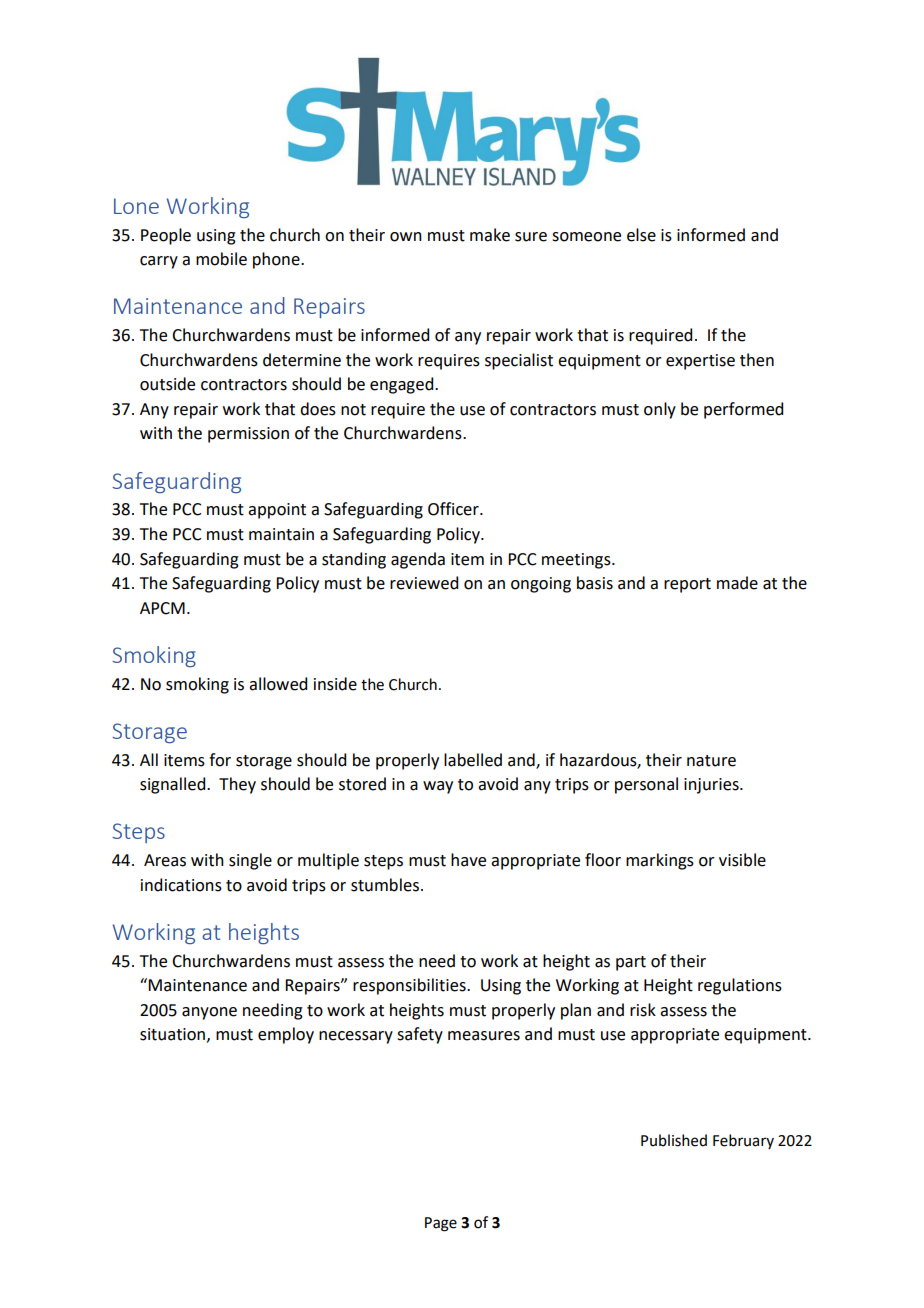  I want to click on labelled, so click(473, 760).
